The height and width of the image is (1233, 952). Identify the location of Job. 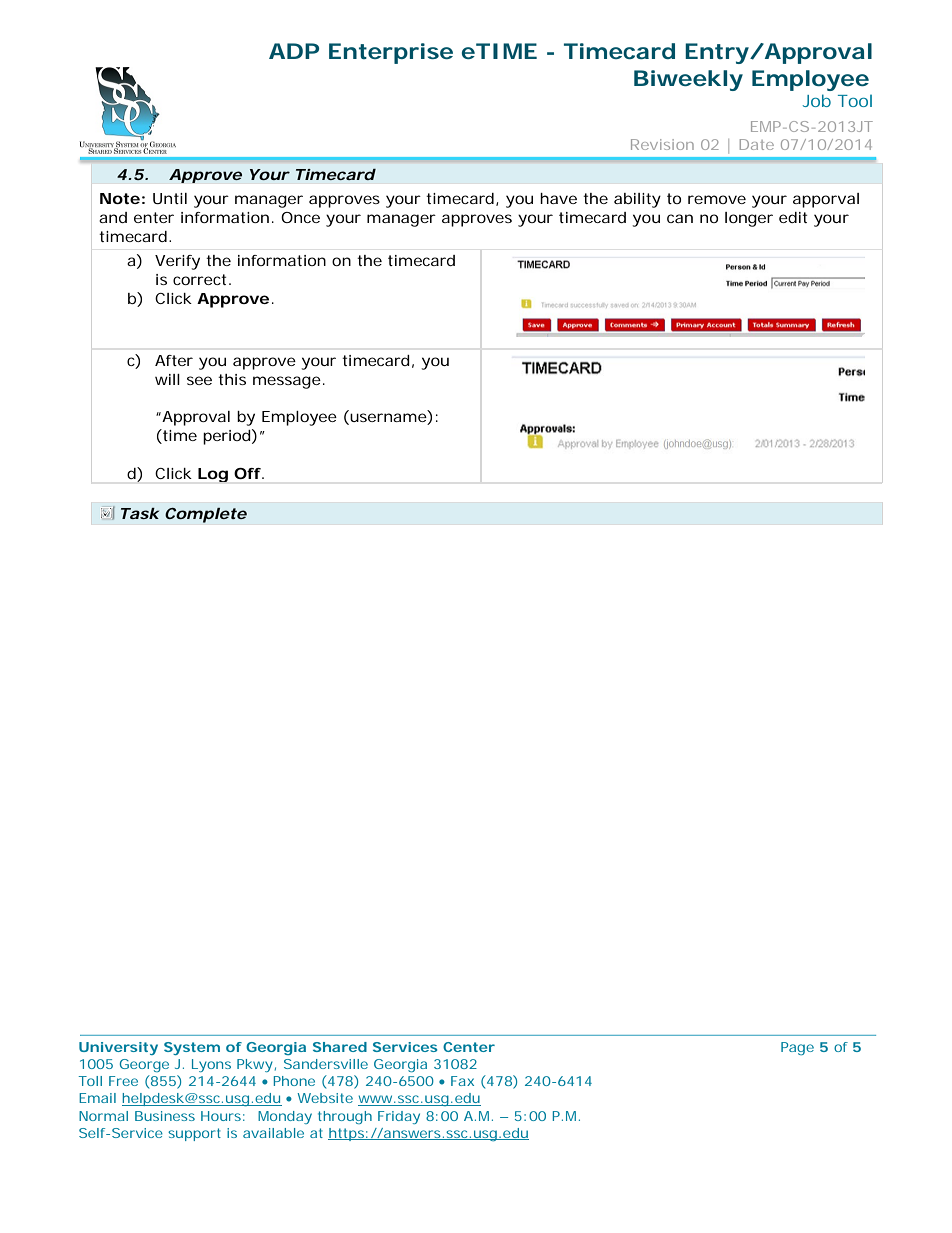
(817, 100).
